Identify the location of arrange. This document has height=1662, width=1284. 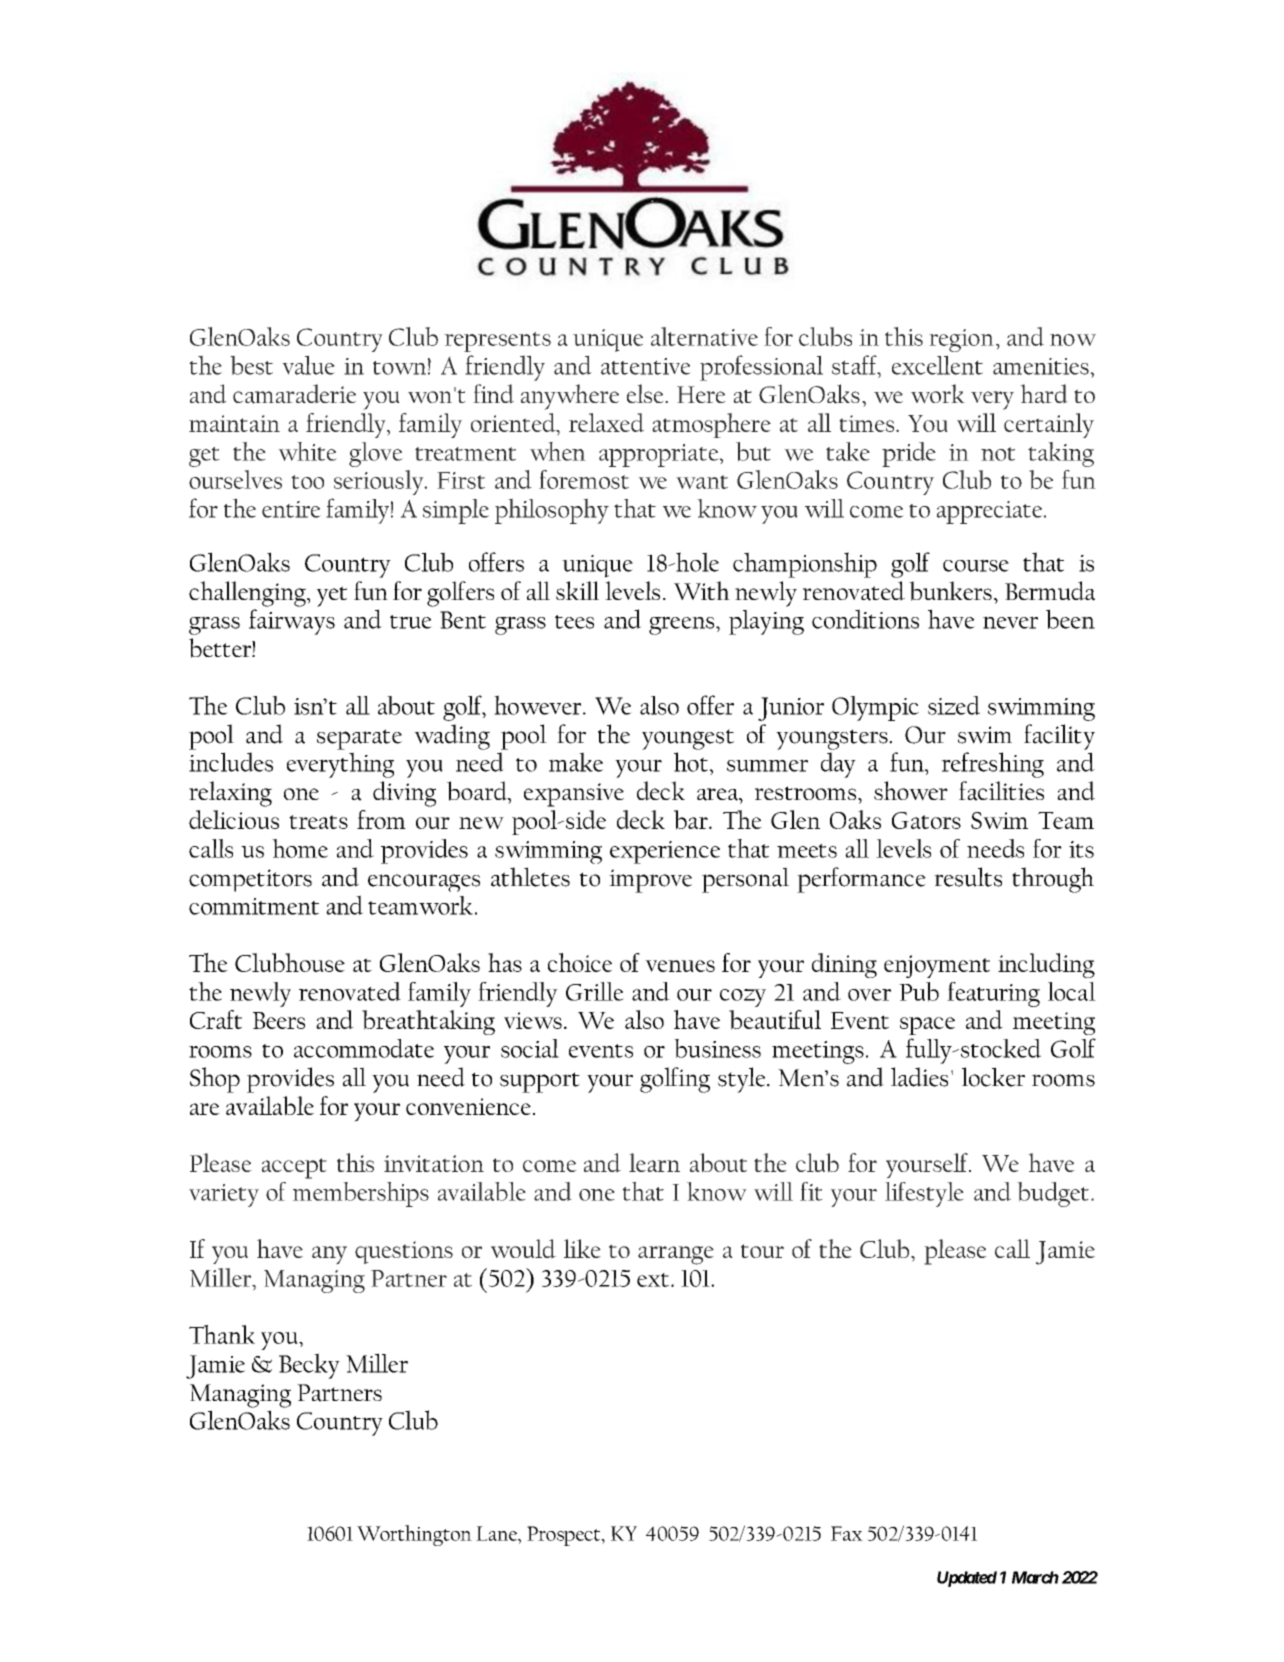
(676, 1255).
